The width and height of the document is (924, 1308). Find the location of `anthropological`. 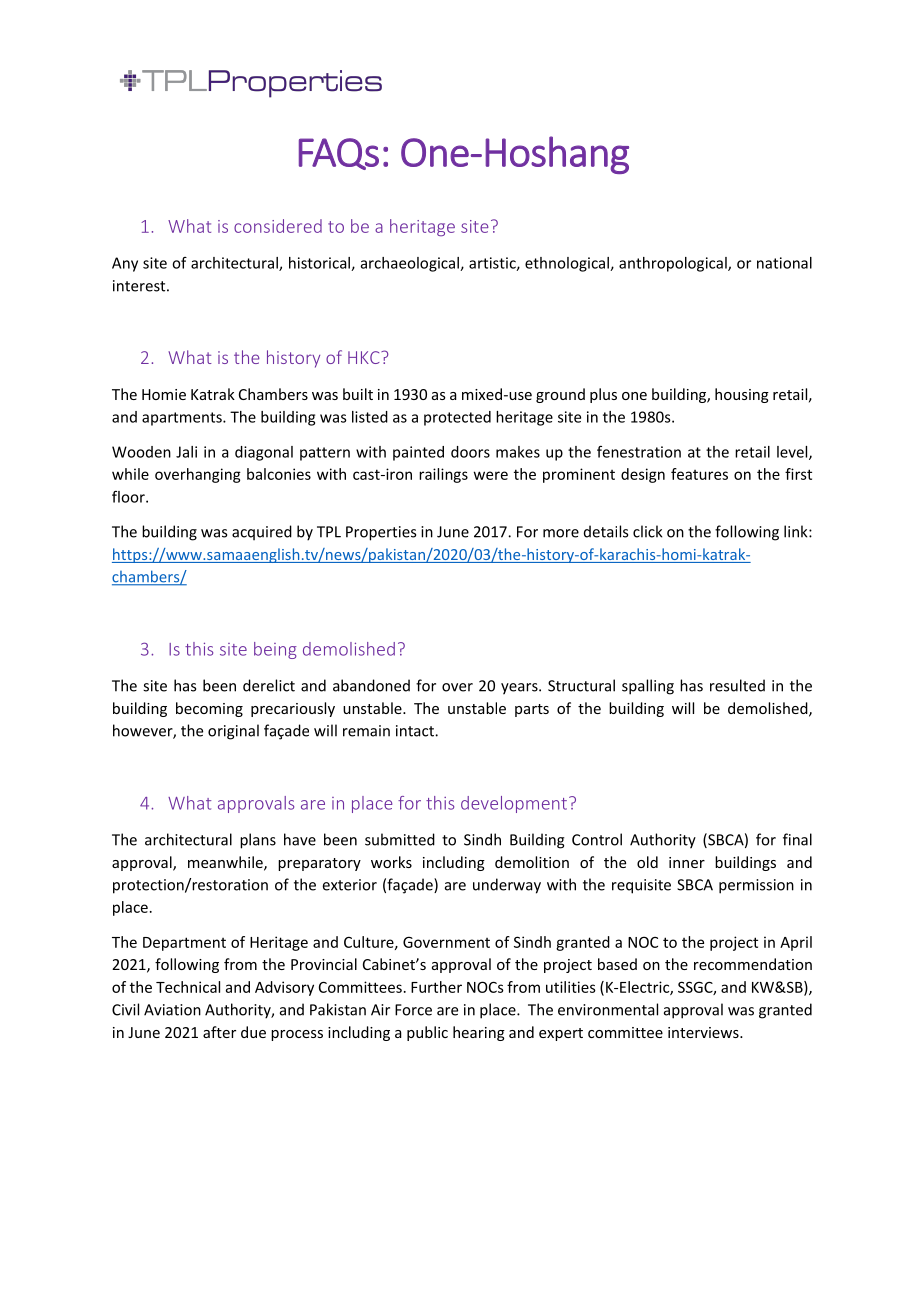

anthropological is located at coordinates (674, 264).
